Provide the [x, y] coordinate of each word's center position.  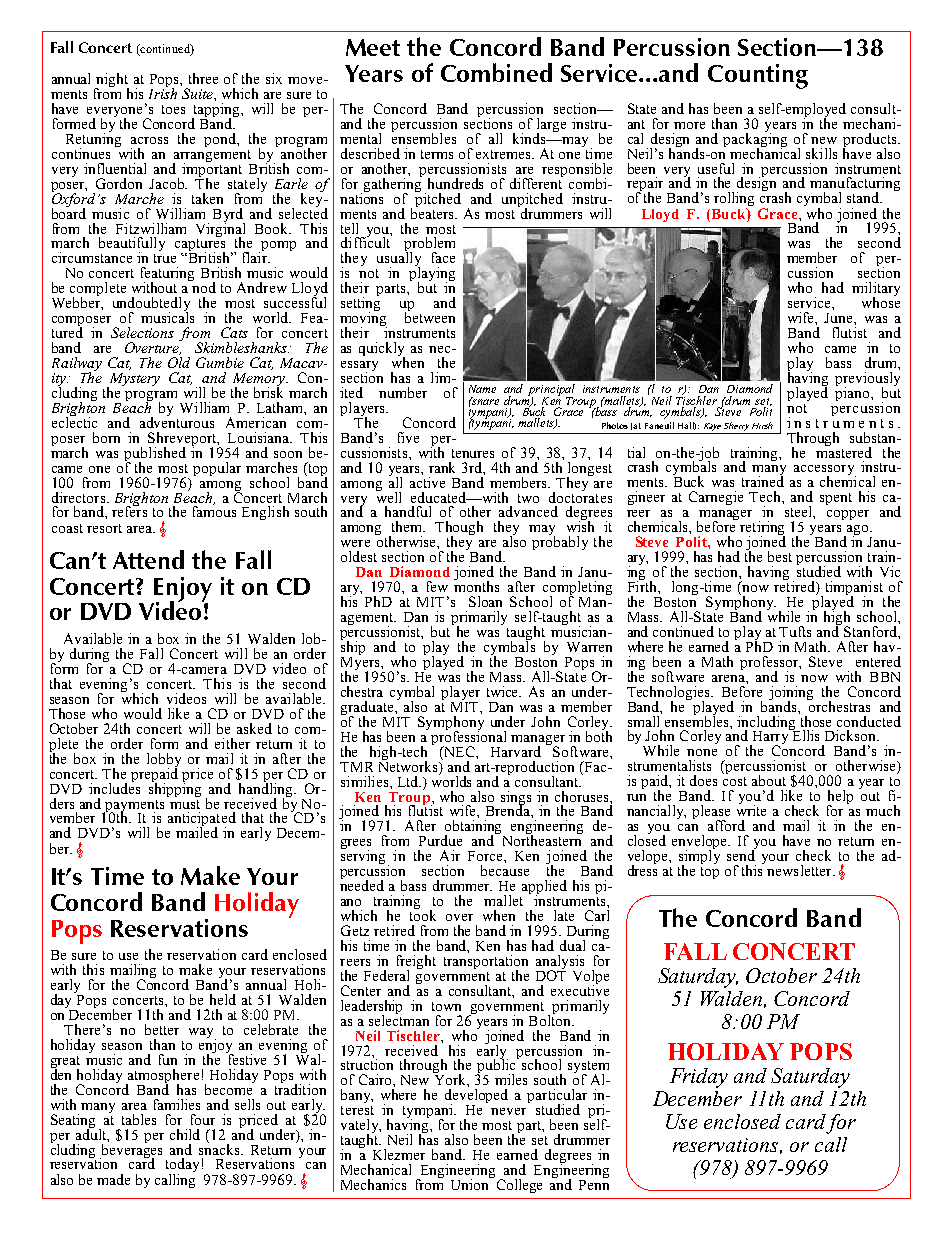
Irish [163, 92]
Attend [148, 559]
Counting [758, 76]
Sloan [485, 601]
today [182, 1166]
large [551, 126]
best [780, 556]
